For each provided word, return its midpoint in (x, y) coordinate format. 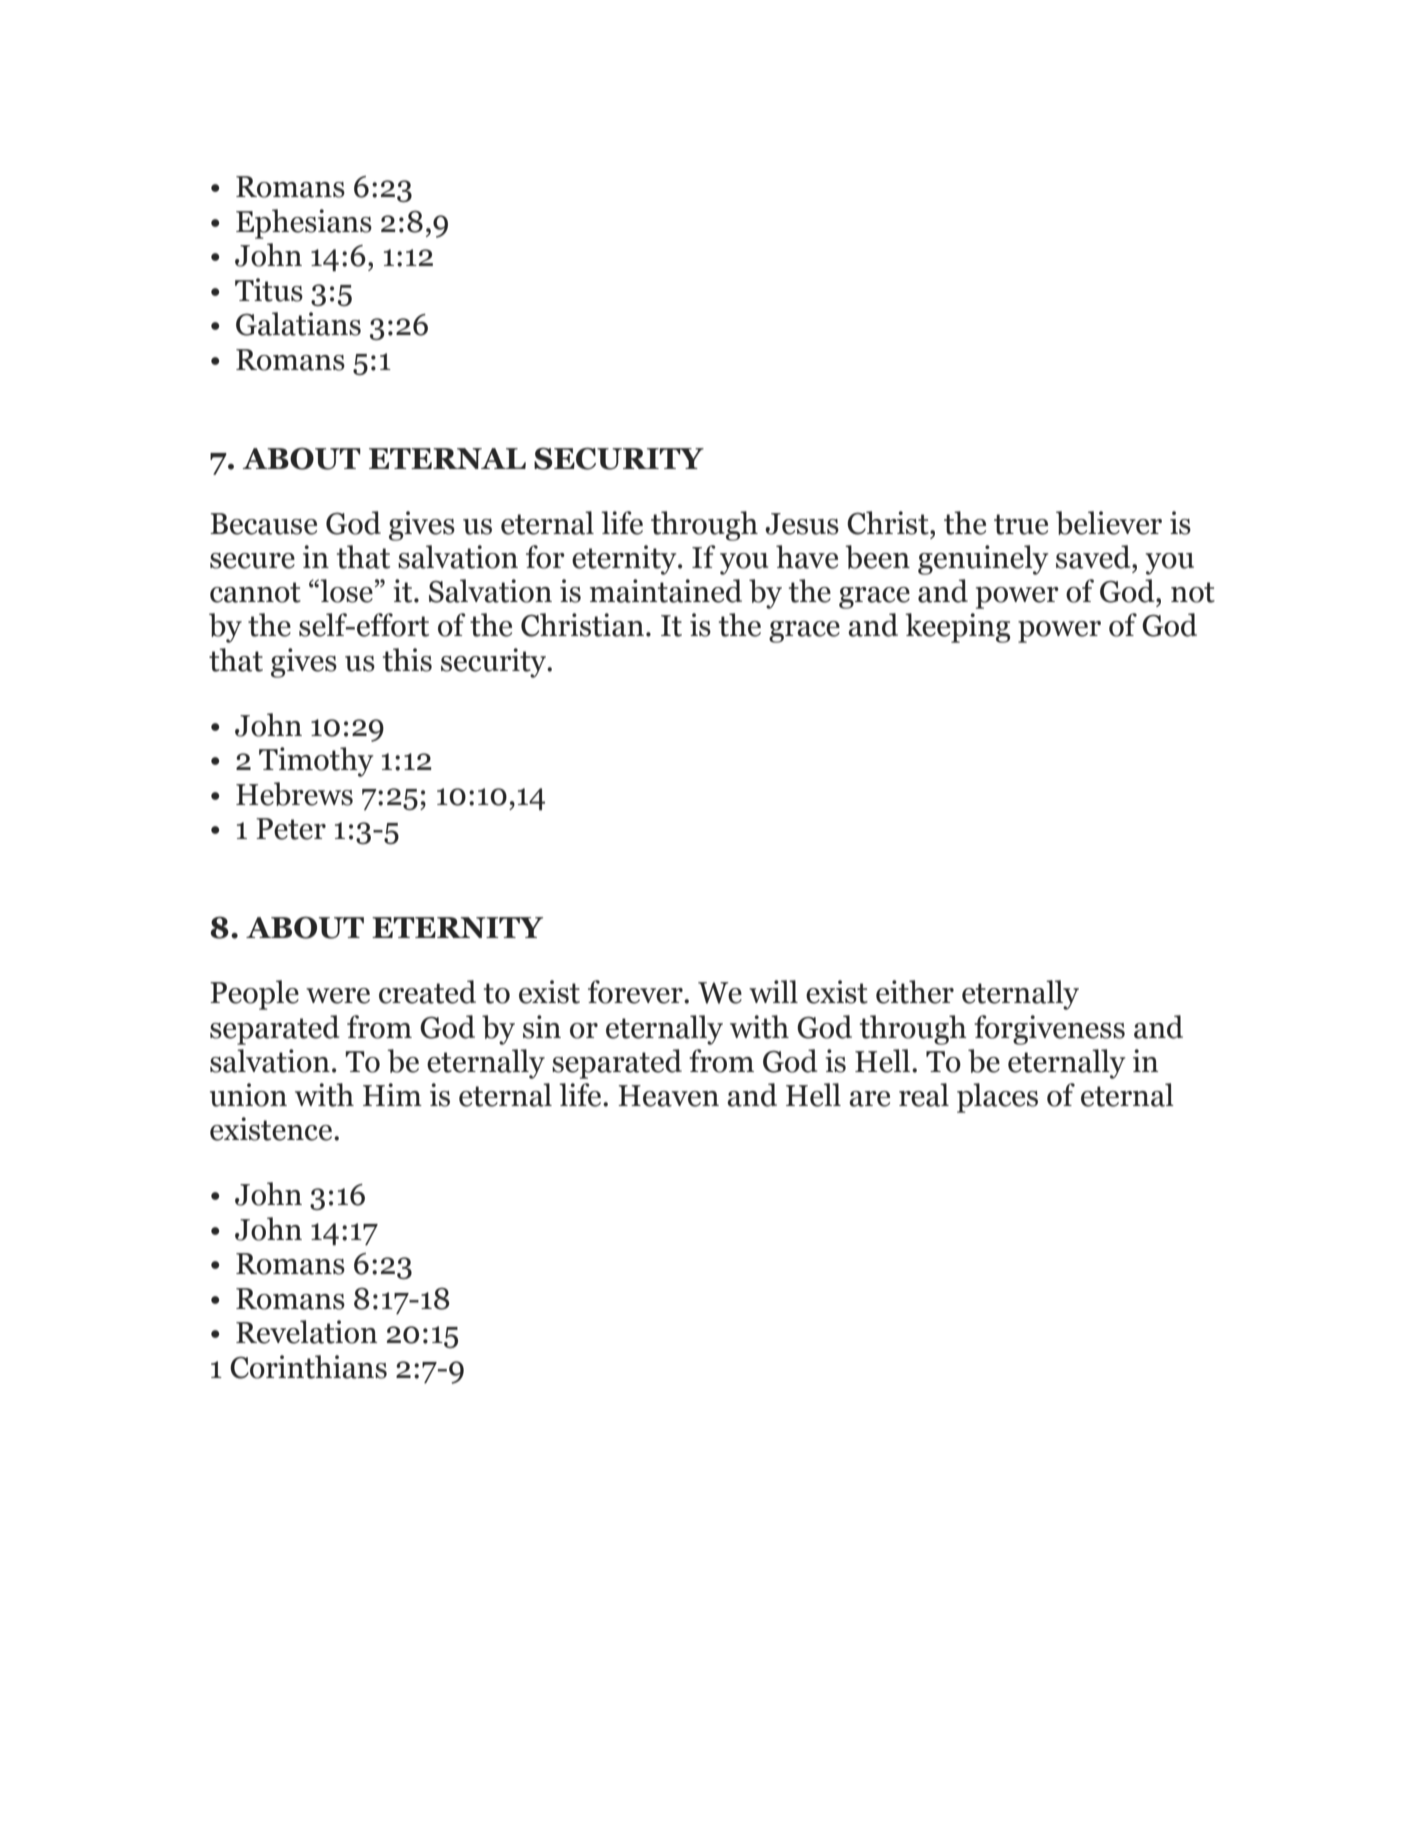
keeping (957, 628)
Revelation (307, 1332)
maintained (666, 591)
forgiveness (1049, 1030)
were (338, 996)
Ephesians (304, 224)
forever (636, 992)
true (1021, 524)
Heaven (668, 1096)
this (407, 660)
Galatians (298, 324)
